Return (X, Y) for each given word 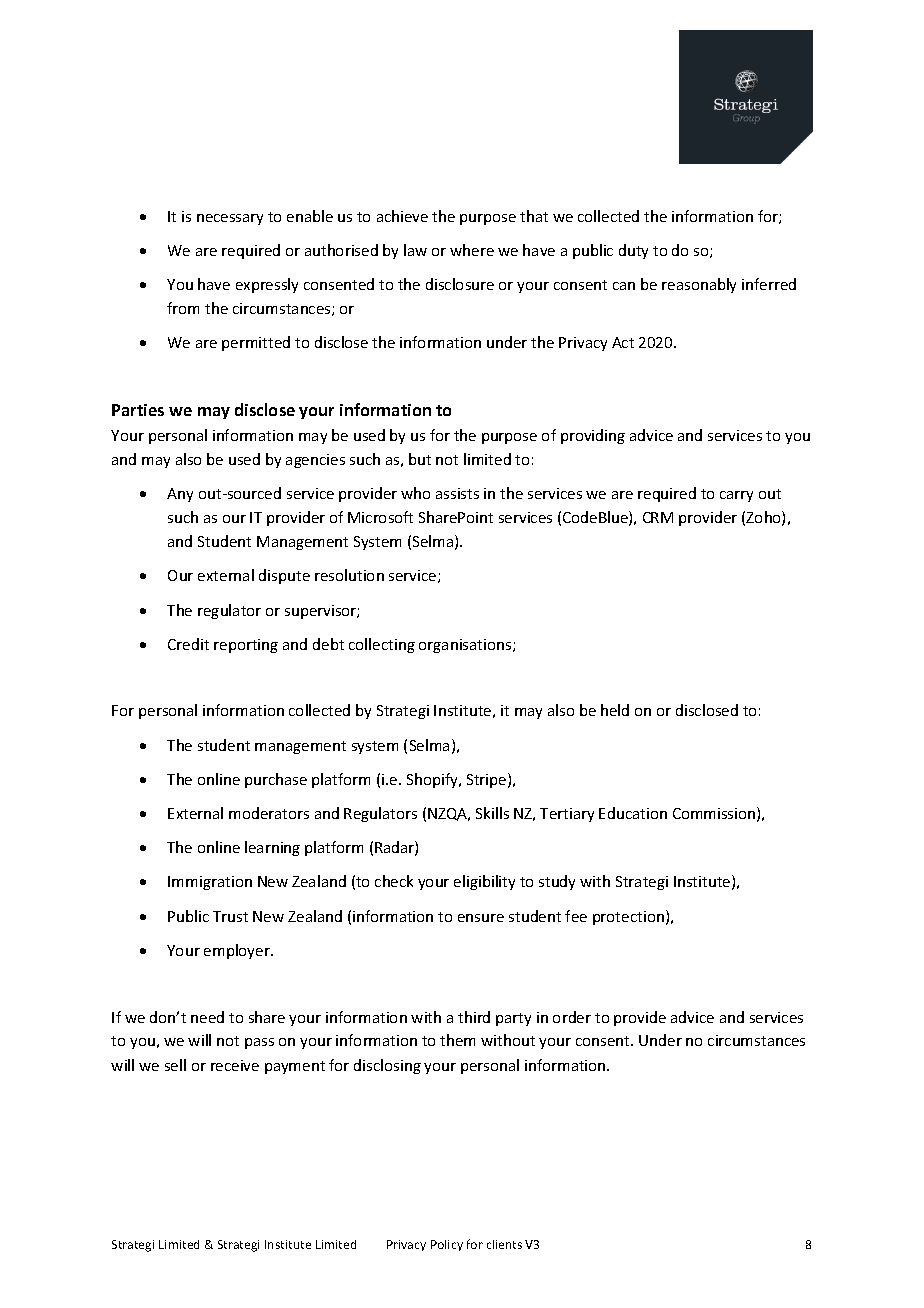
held (615, 710)
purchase (276, 780)
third (474, 1017)
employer (238, 951)
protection (628, 918)
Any (180, 495)
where (472, 250)
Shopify (433, 780)
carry (736, 496)
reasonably (699, 285)
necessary (230, 219)
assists (457, 493)
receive (235, 1065)
